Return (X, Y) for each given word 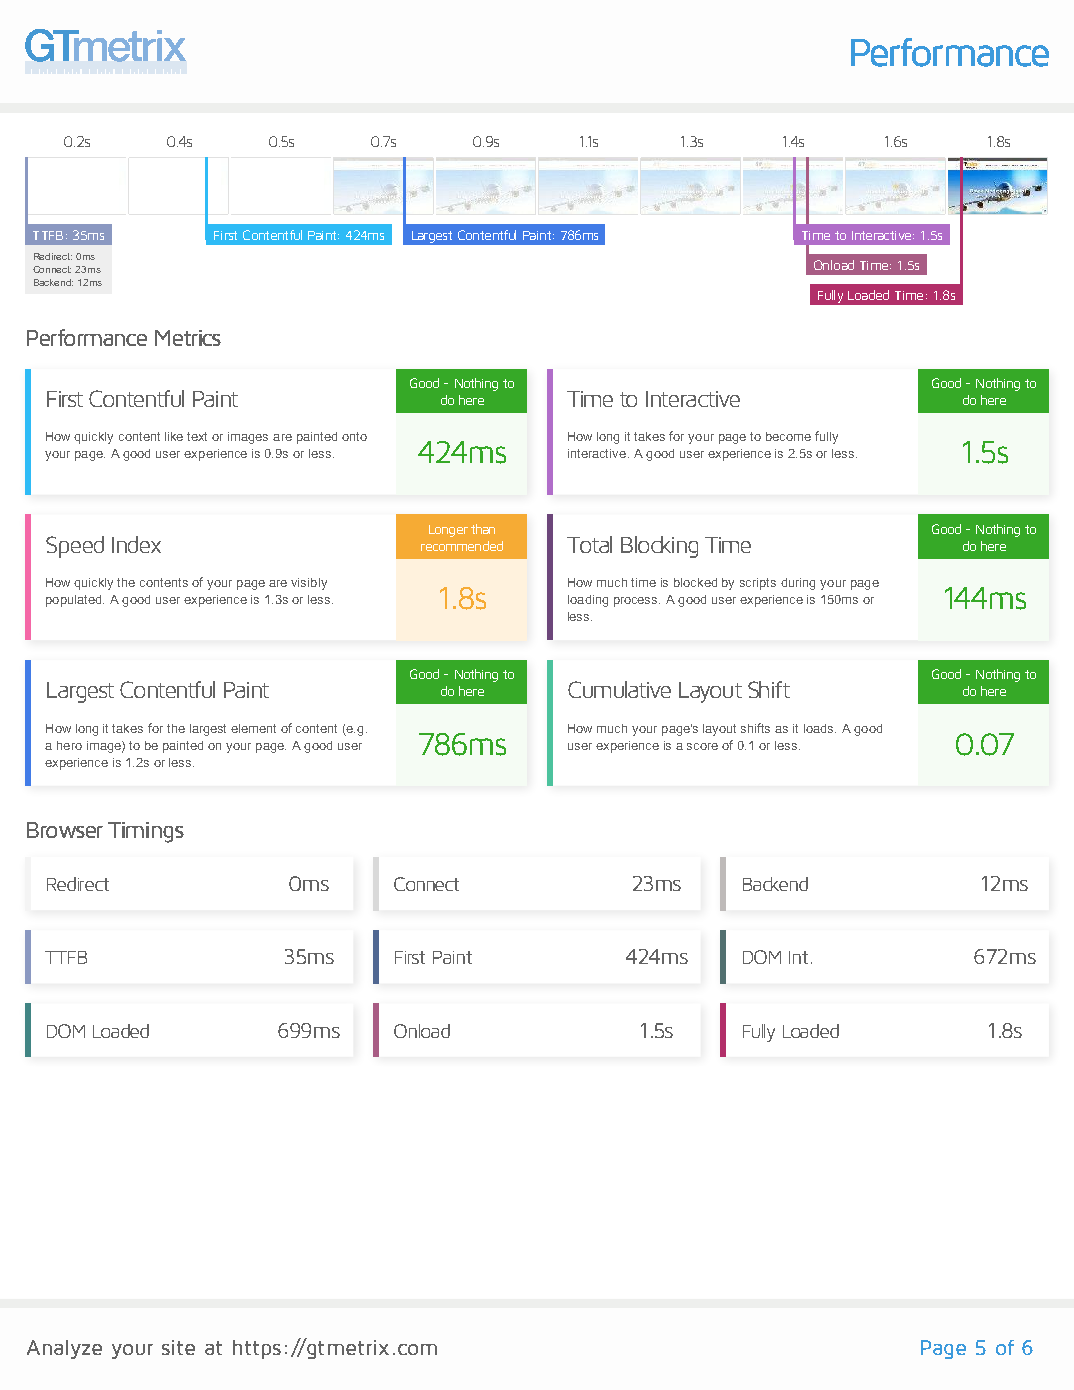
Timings (146, 832)
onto (354, 436)
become (788, 436)
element (253, 728)
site (178, 1347)
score (702, 746)
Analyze (64, 1349)
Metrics (188, 338)
